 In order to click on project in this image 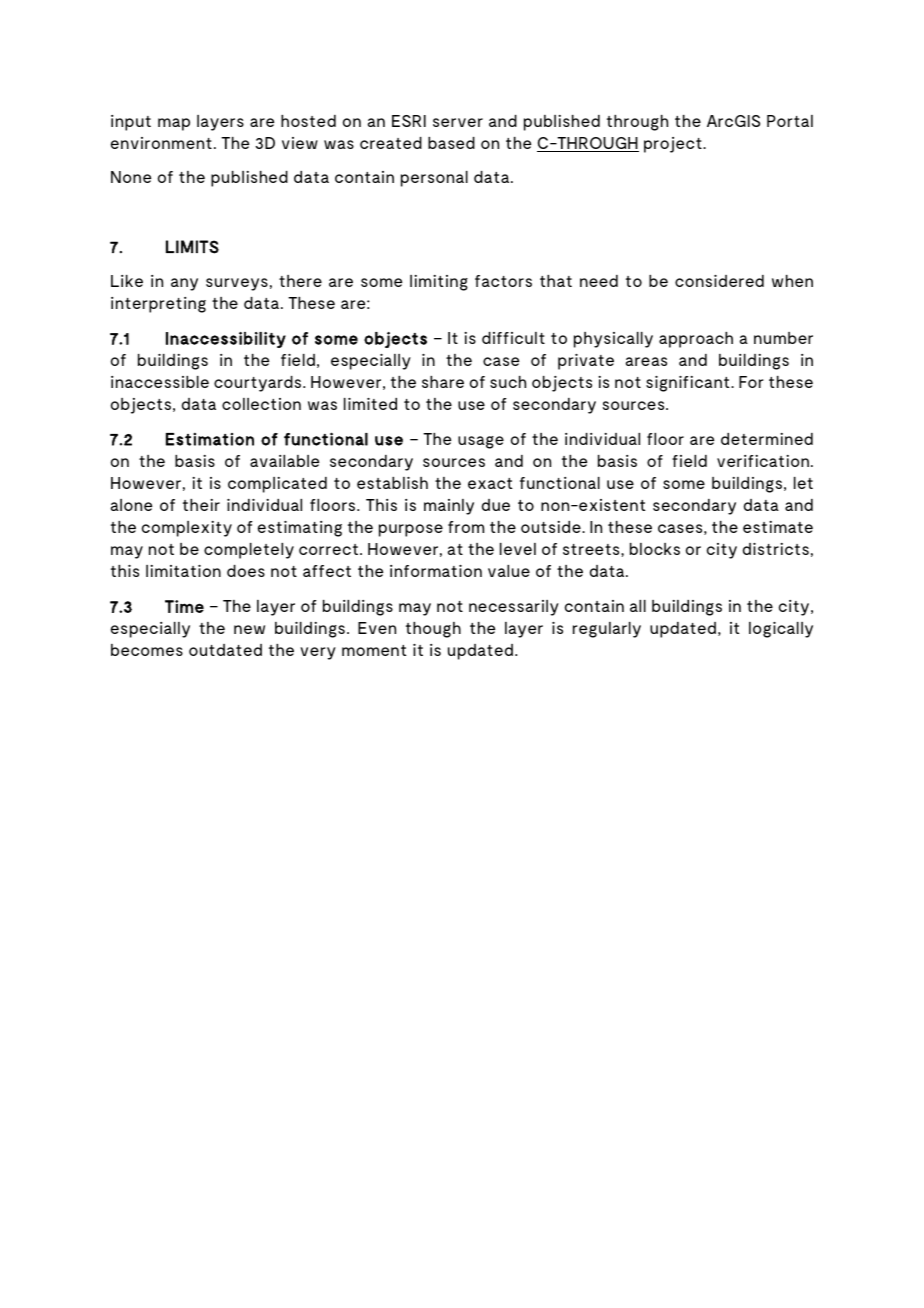, I will do `click(674, 145)`.
